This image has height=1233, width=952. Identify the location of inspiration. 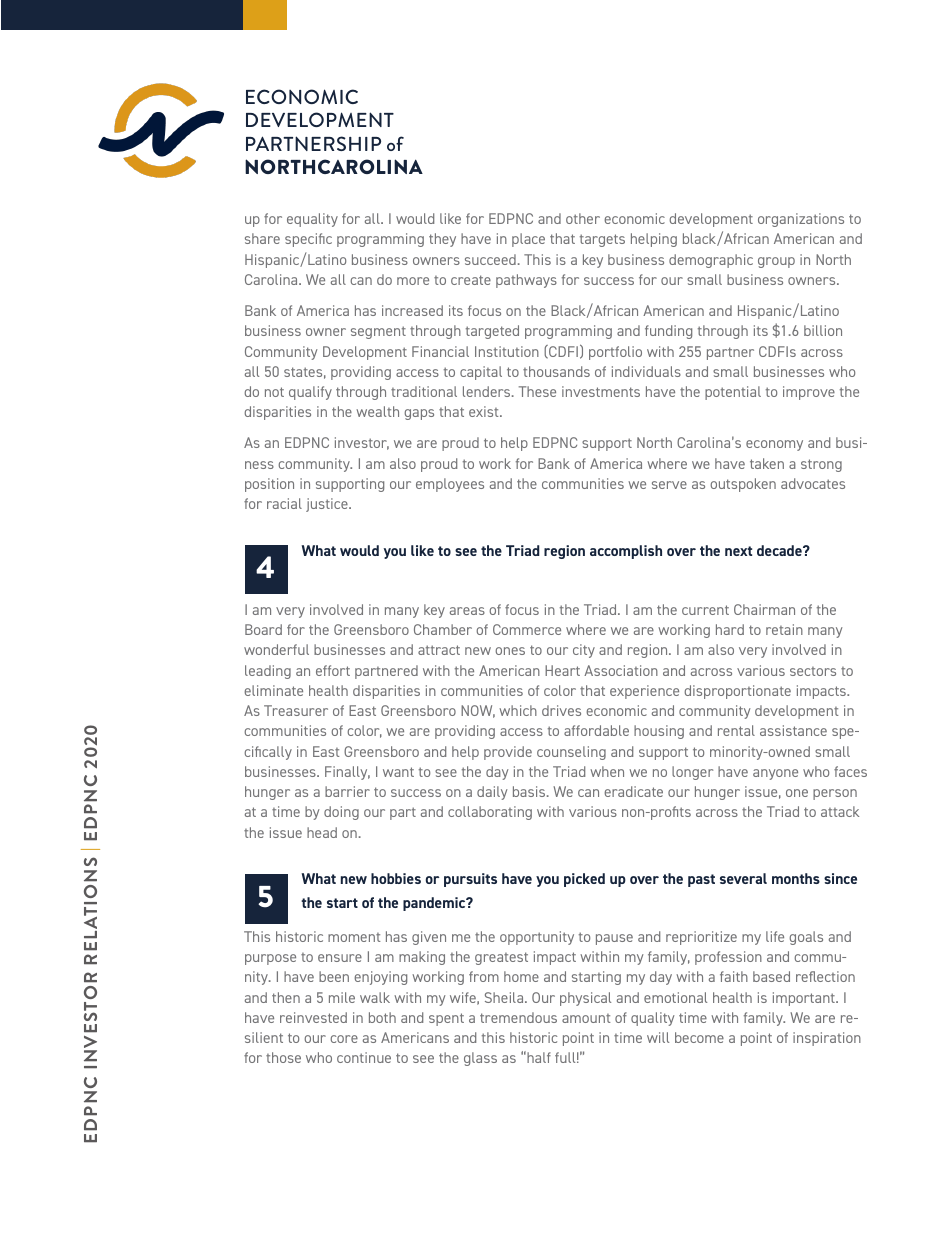
(827, 1039).
